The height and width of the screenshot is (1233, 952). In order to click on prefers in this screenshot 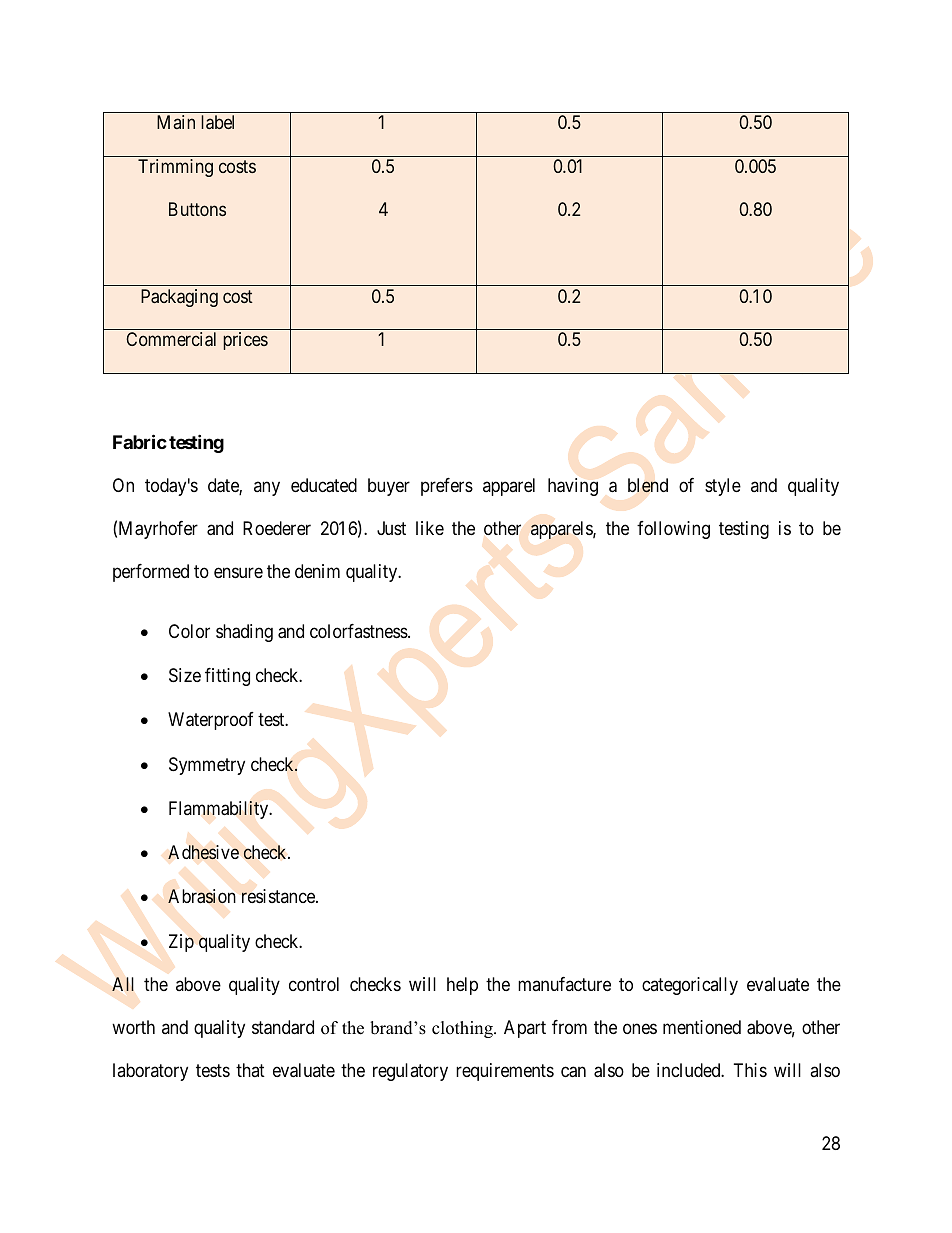, I will do `click(447, 487)`.
